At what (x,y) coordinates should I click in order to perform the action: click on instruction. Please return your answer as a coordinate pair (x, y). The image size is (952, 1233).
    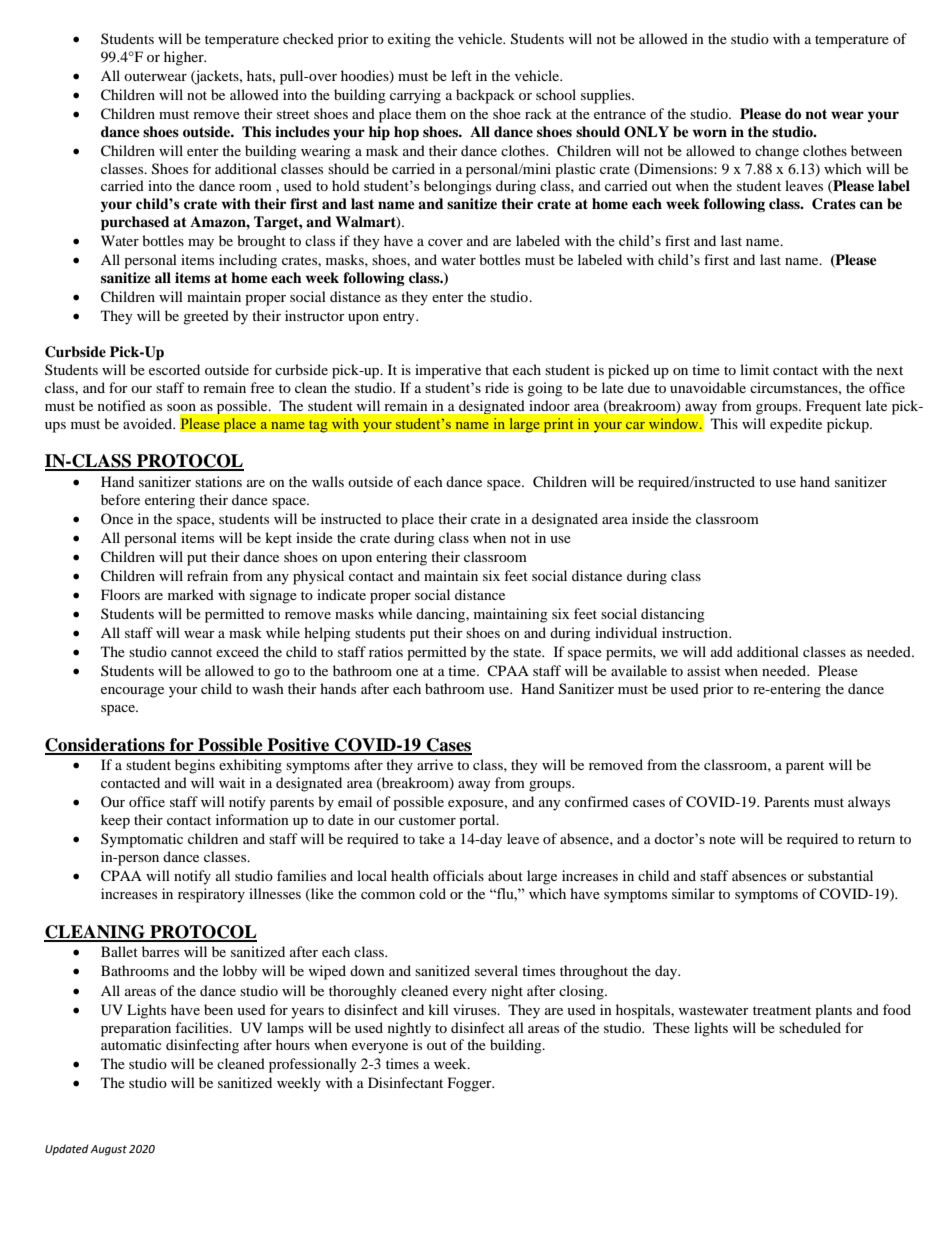
    Looking at the image, I should click on (696, 632).
